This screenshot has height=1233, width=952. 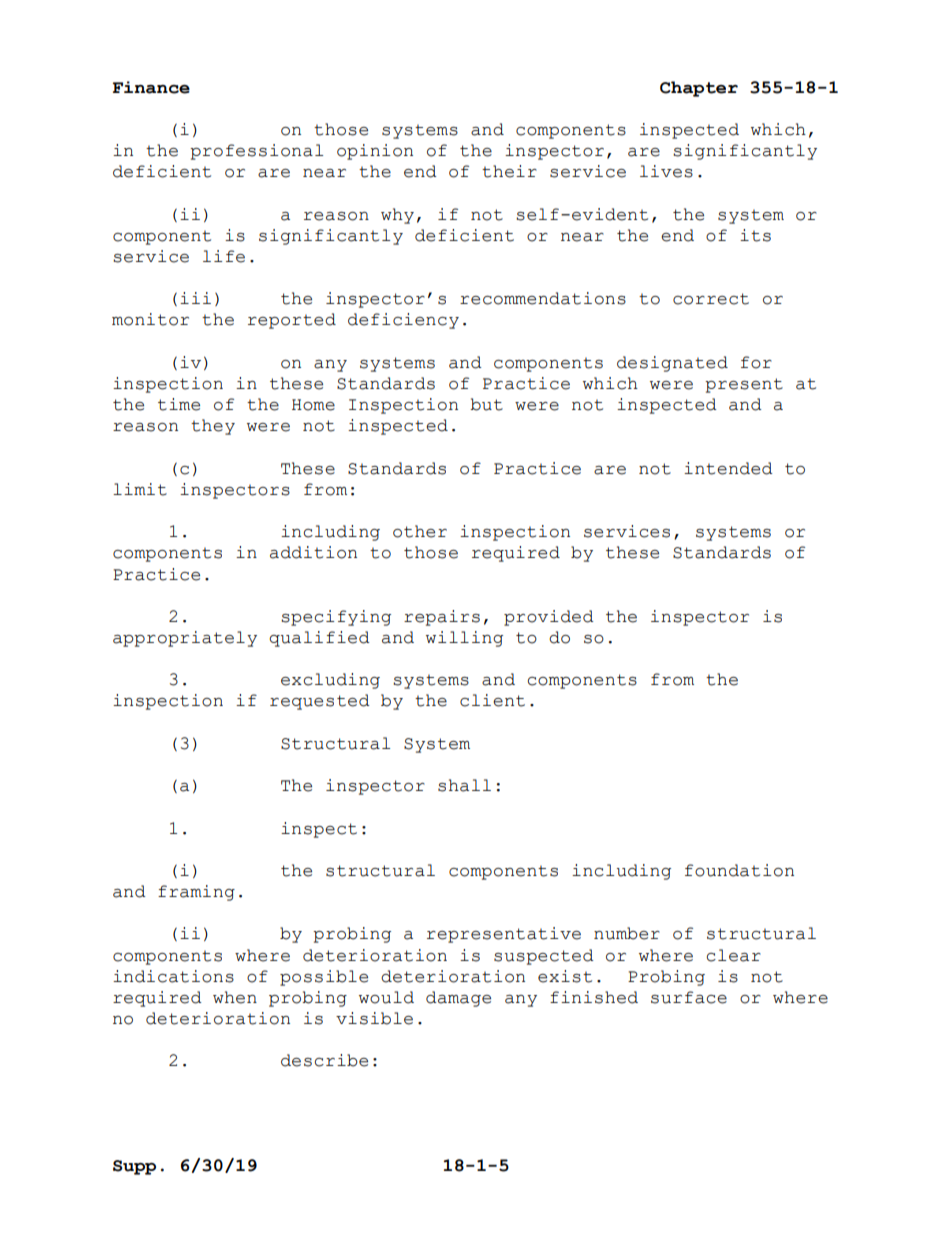 I want to click on Chapter, so click(x=699, y=89).
